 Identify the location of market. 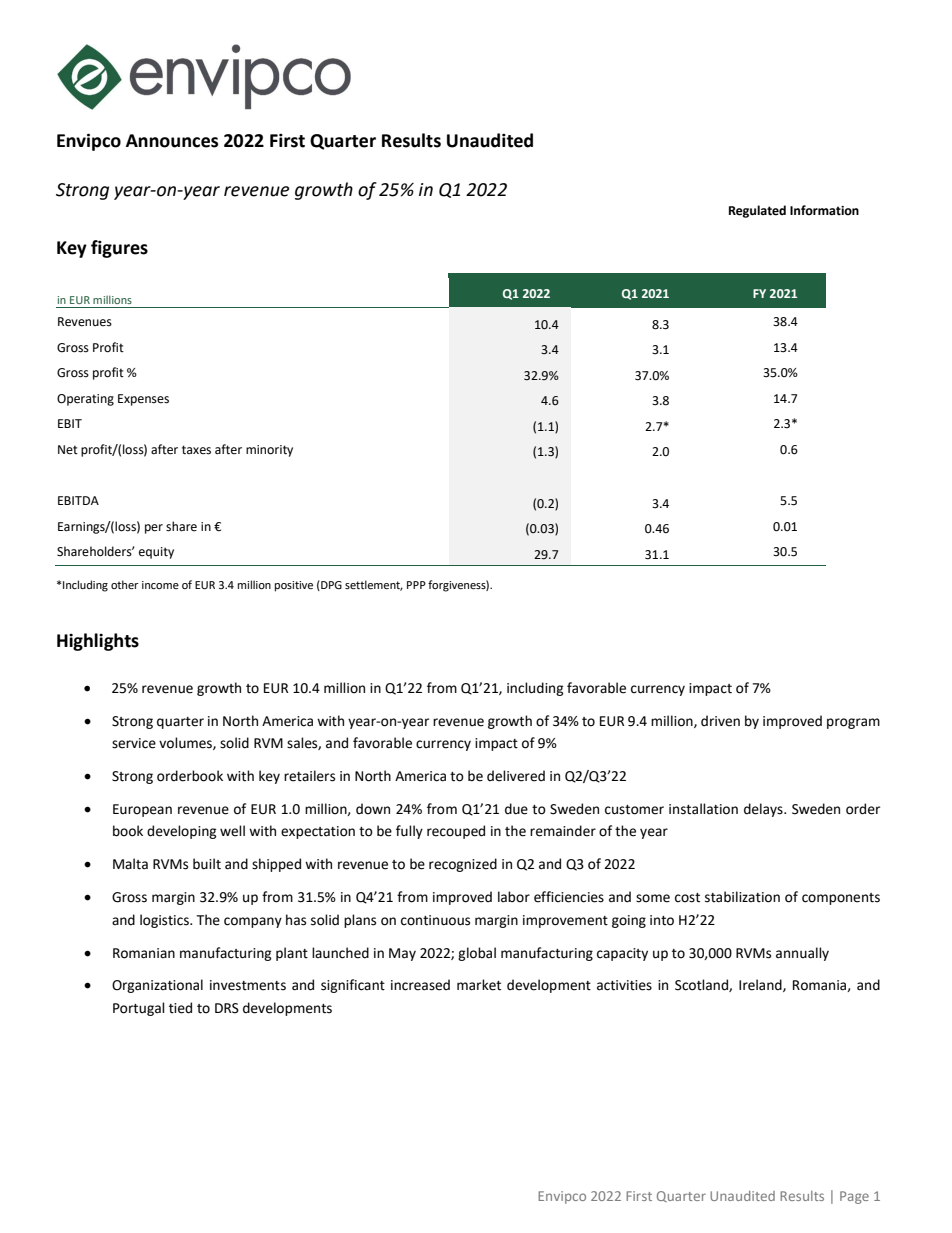
(479, 985).
